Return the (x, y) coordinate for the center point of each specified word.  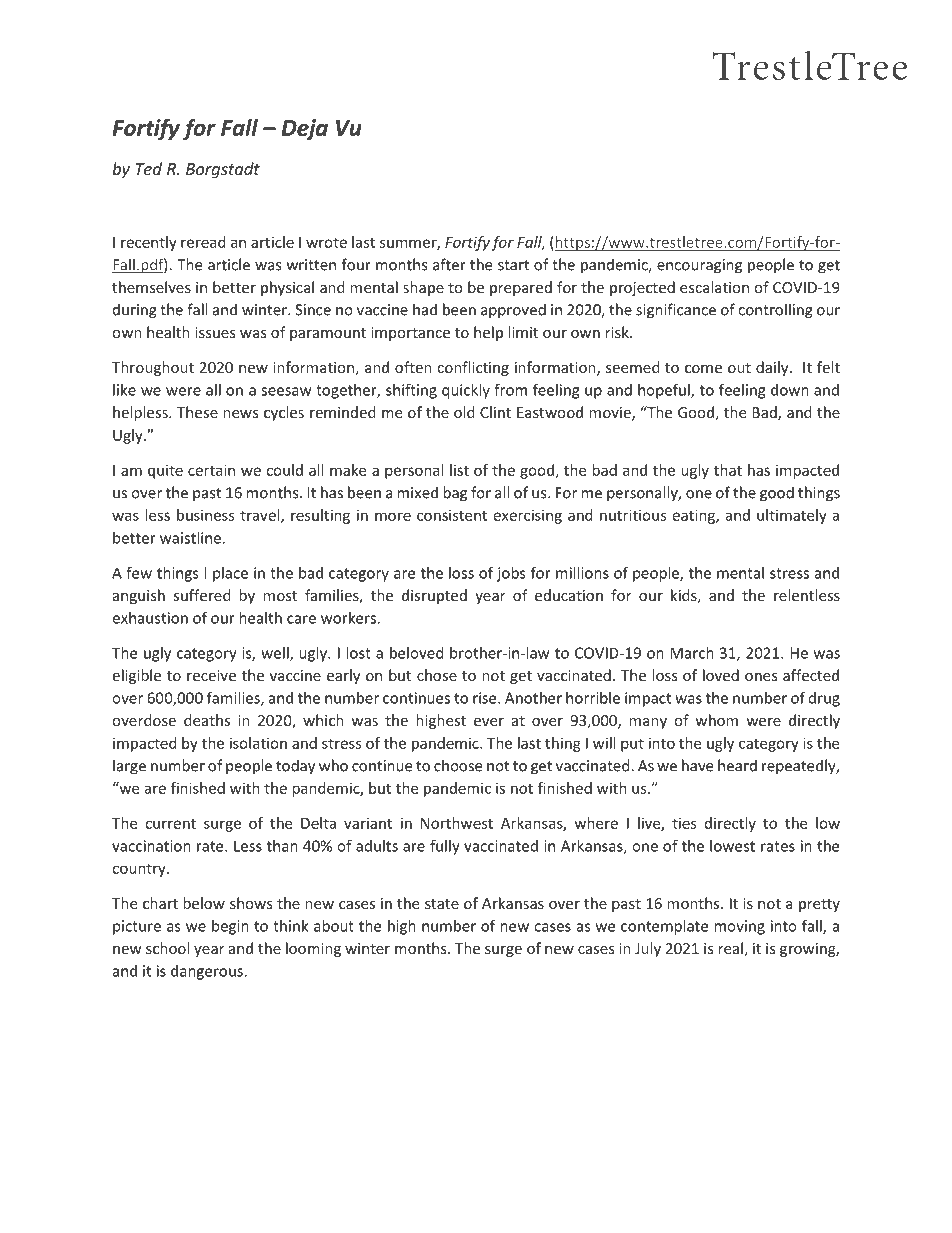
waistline (191, 538)
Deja (305, 129)
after (449, 264)
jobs (511, 574)
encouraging (699, 266)
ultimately (792, 516)
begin (230, 927)
